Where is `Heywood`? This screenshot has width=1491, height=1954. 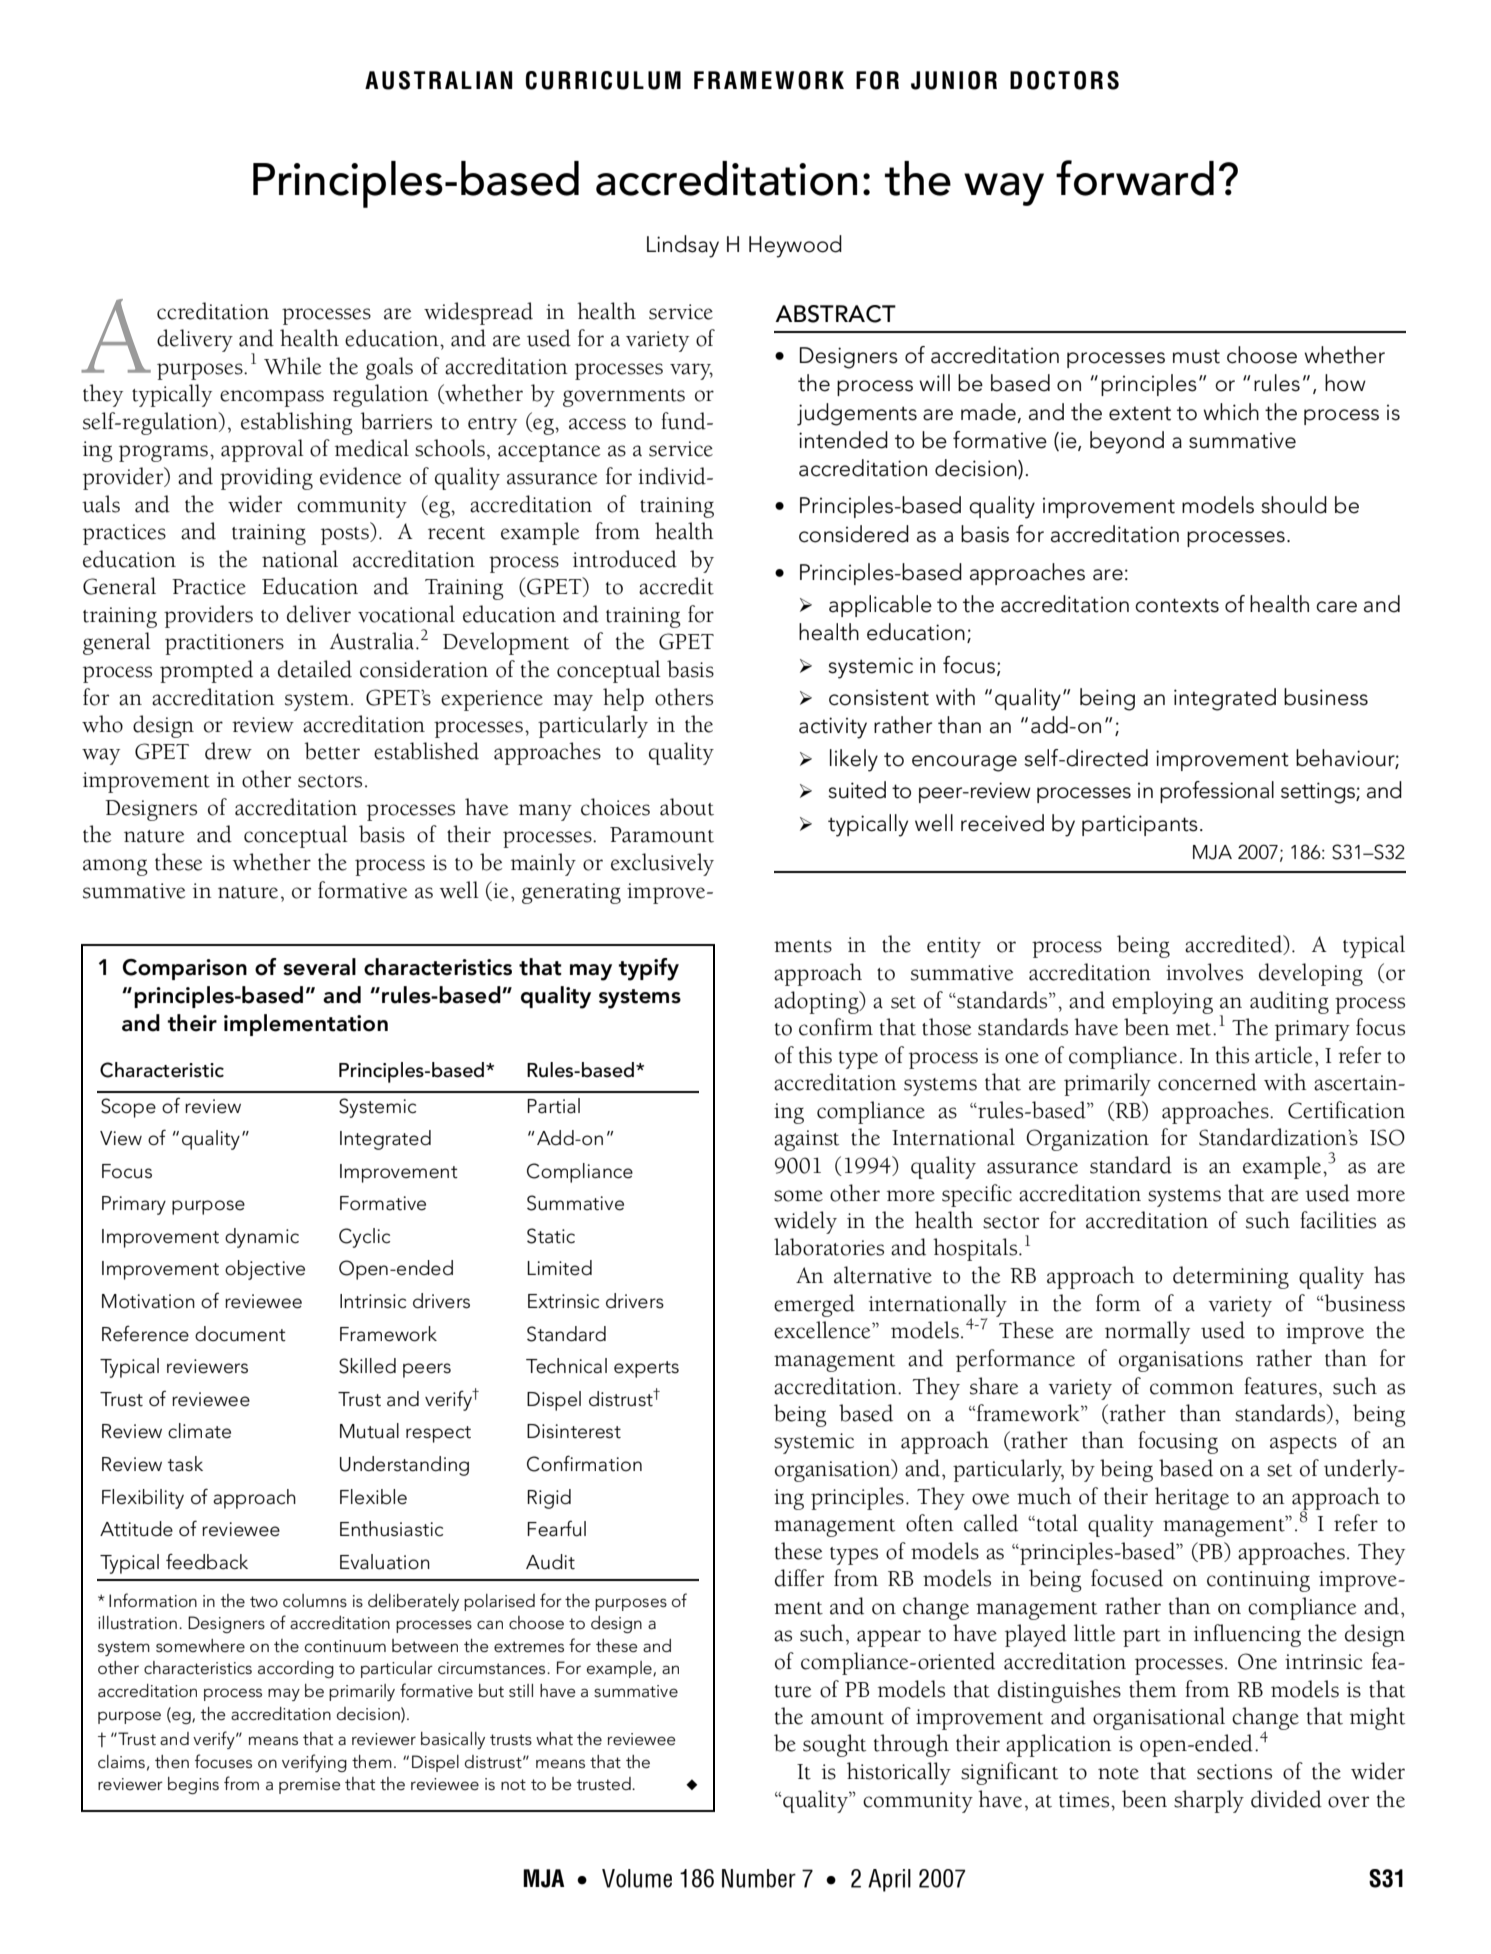 Heywood is located at coordinates (795, 246).
